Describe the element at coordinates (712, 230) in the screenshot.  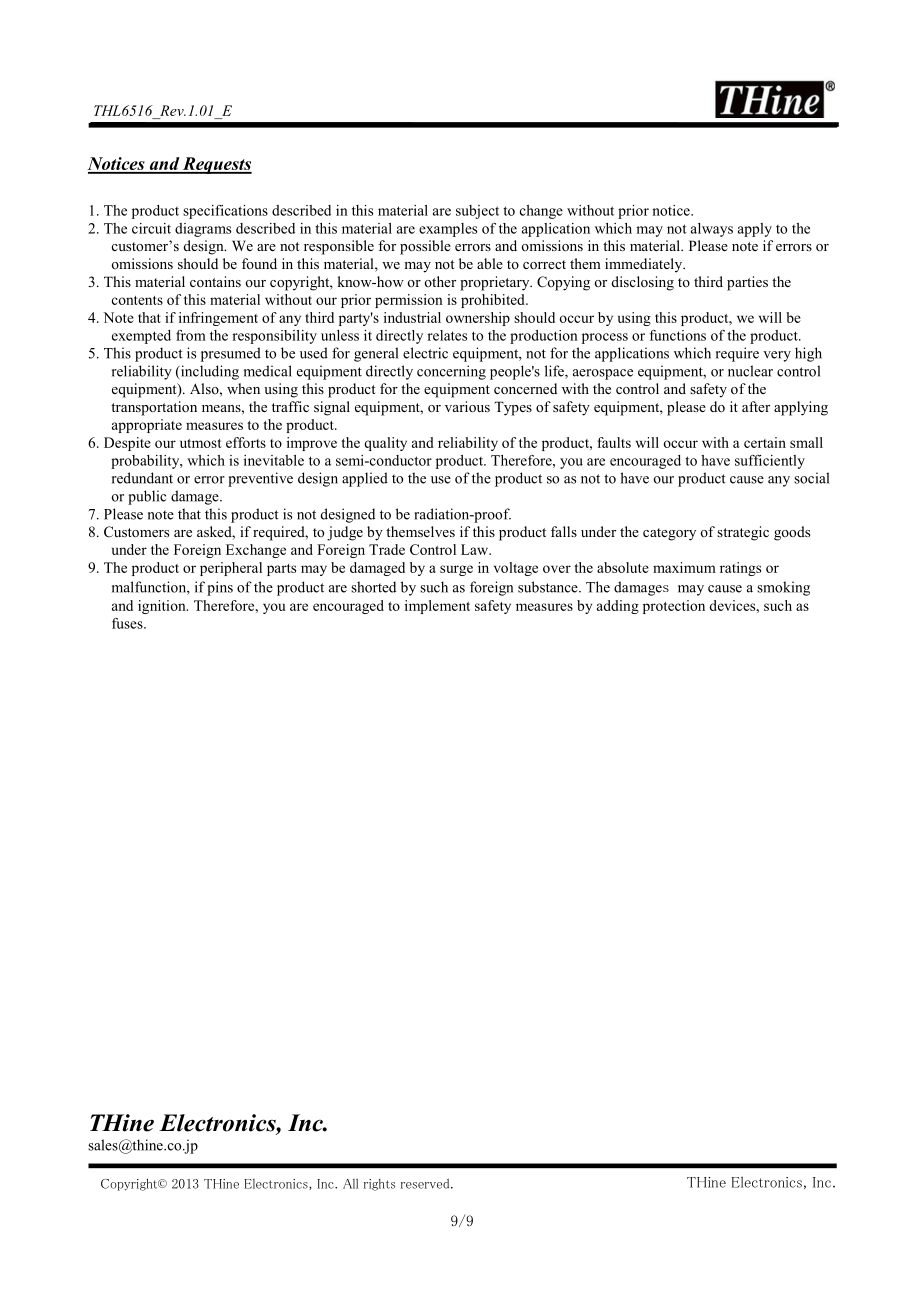
I see `always` at that location.
